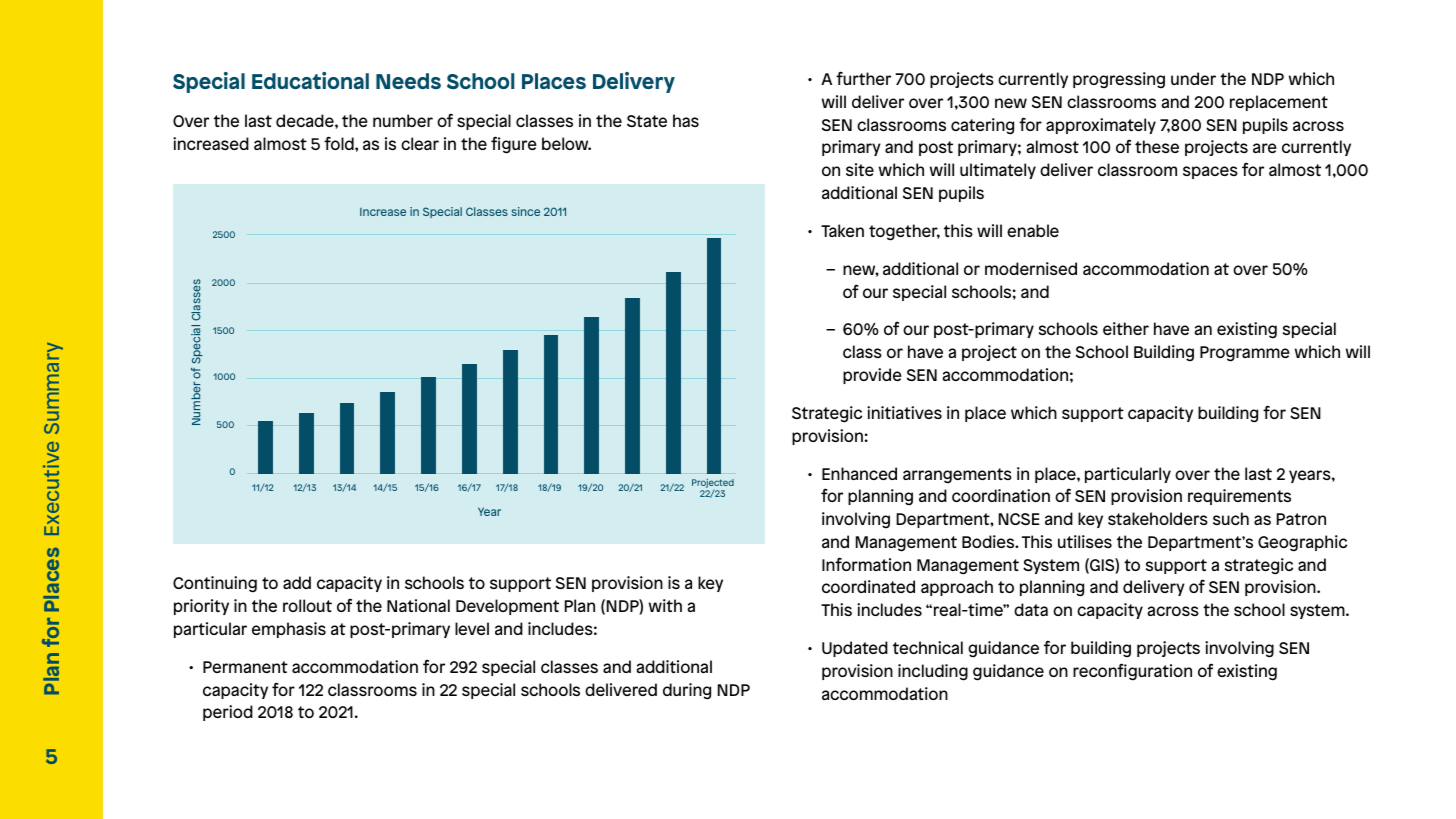 This screenshot has height=819, width=1456. I want to click on initiatives, so click(904, 412).
